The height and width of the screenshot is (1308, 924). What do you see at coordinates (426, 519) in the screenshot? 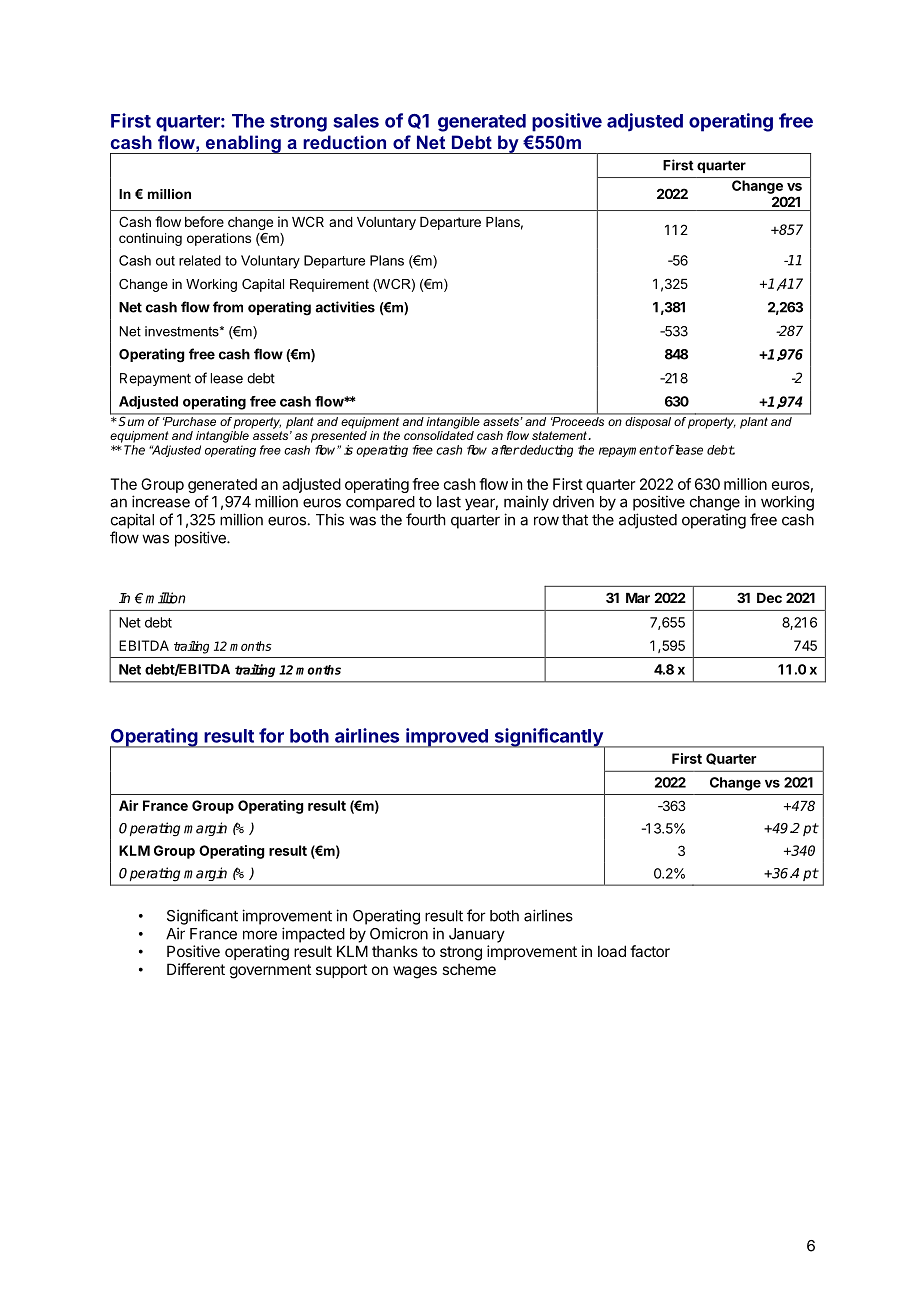
I see `fourth` at bounding box center [426, 519].
